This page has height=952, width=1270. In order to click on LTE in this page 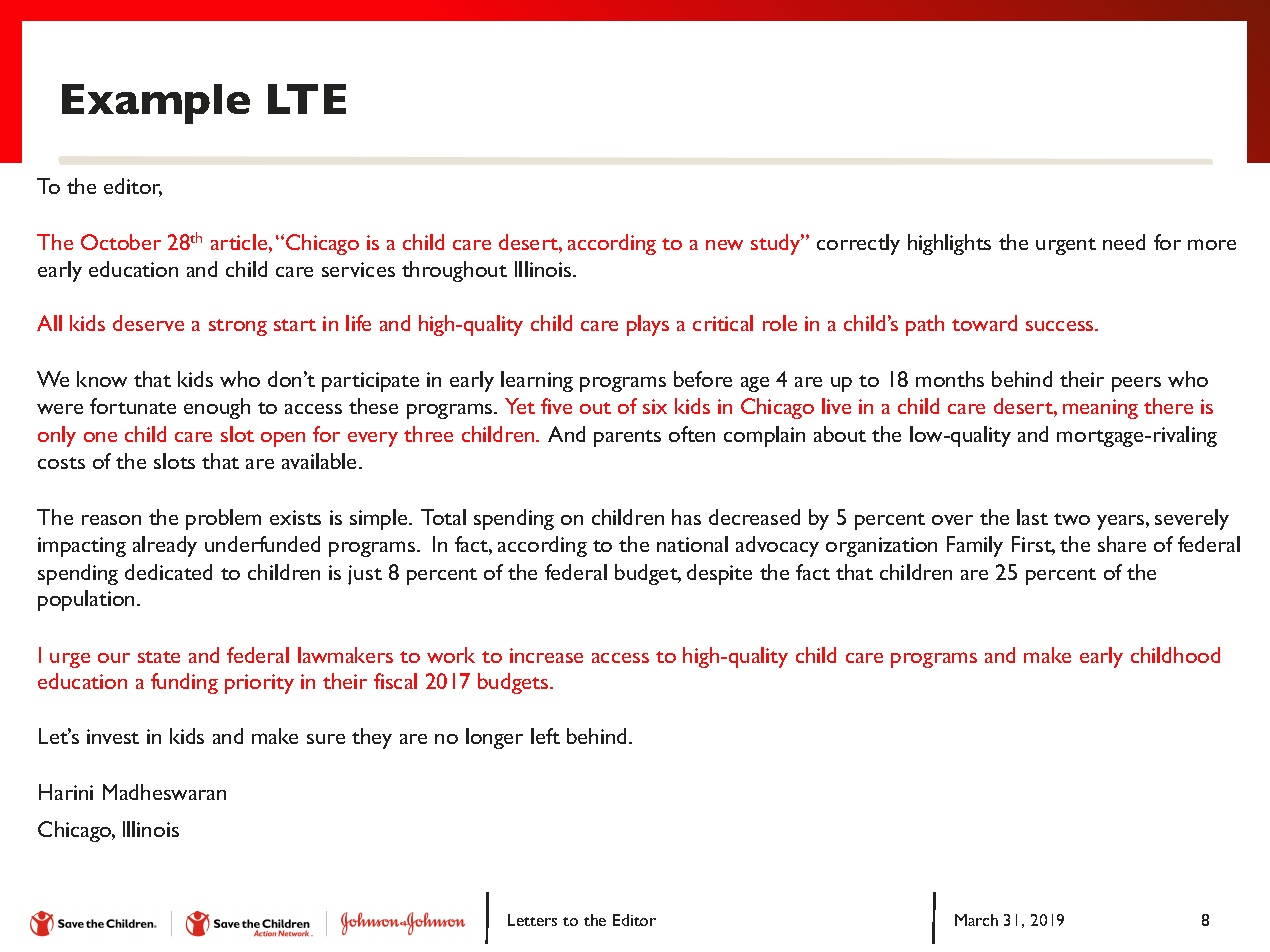, I will do `click(307, 99)`.
